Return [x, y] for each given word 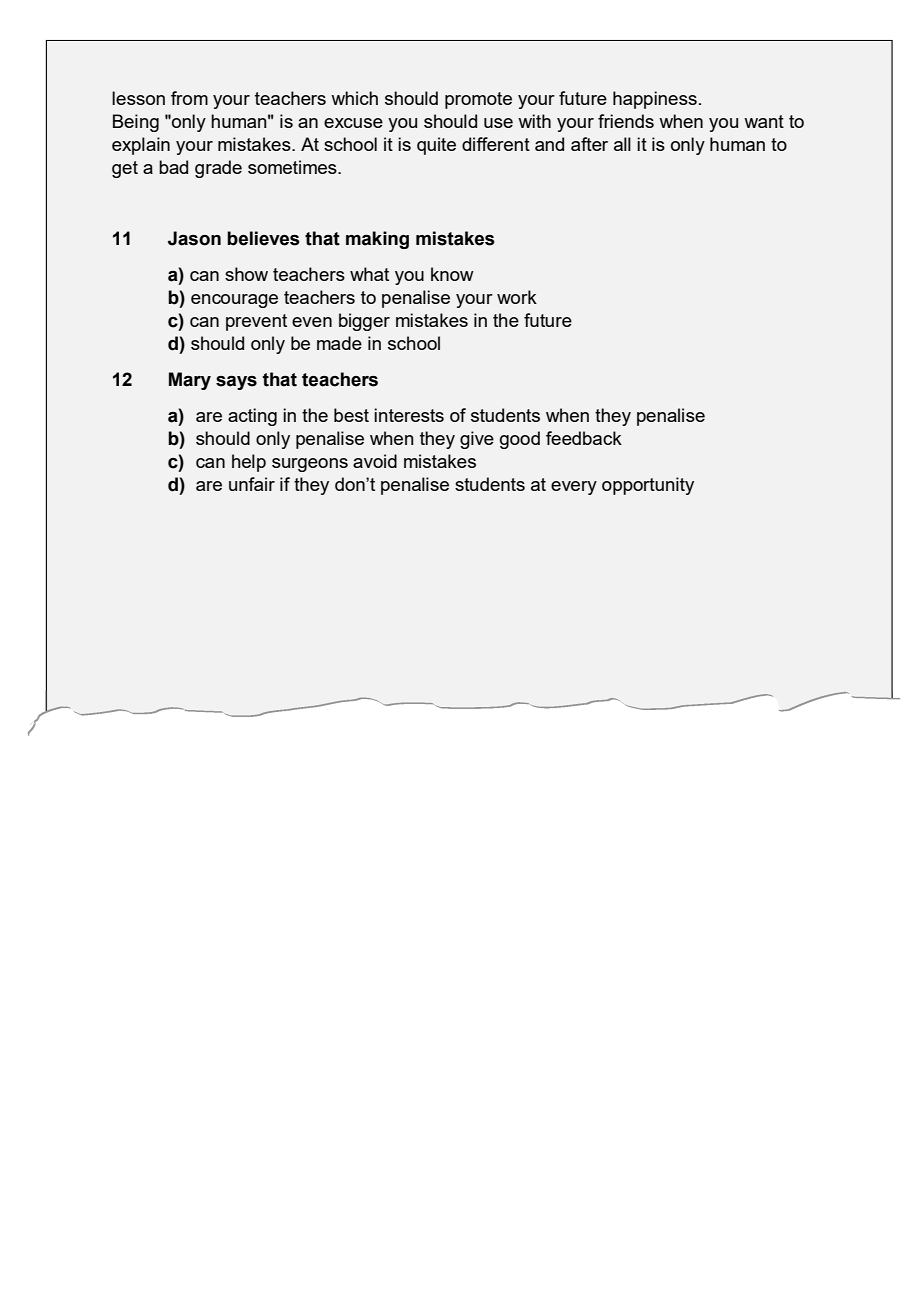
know [452, 274]
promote [478, 100]
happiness [655, 100]
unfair [252, 484]
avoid [375, 461]
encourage [234, 301]
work [517, 297]
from [189, 98]
